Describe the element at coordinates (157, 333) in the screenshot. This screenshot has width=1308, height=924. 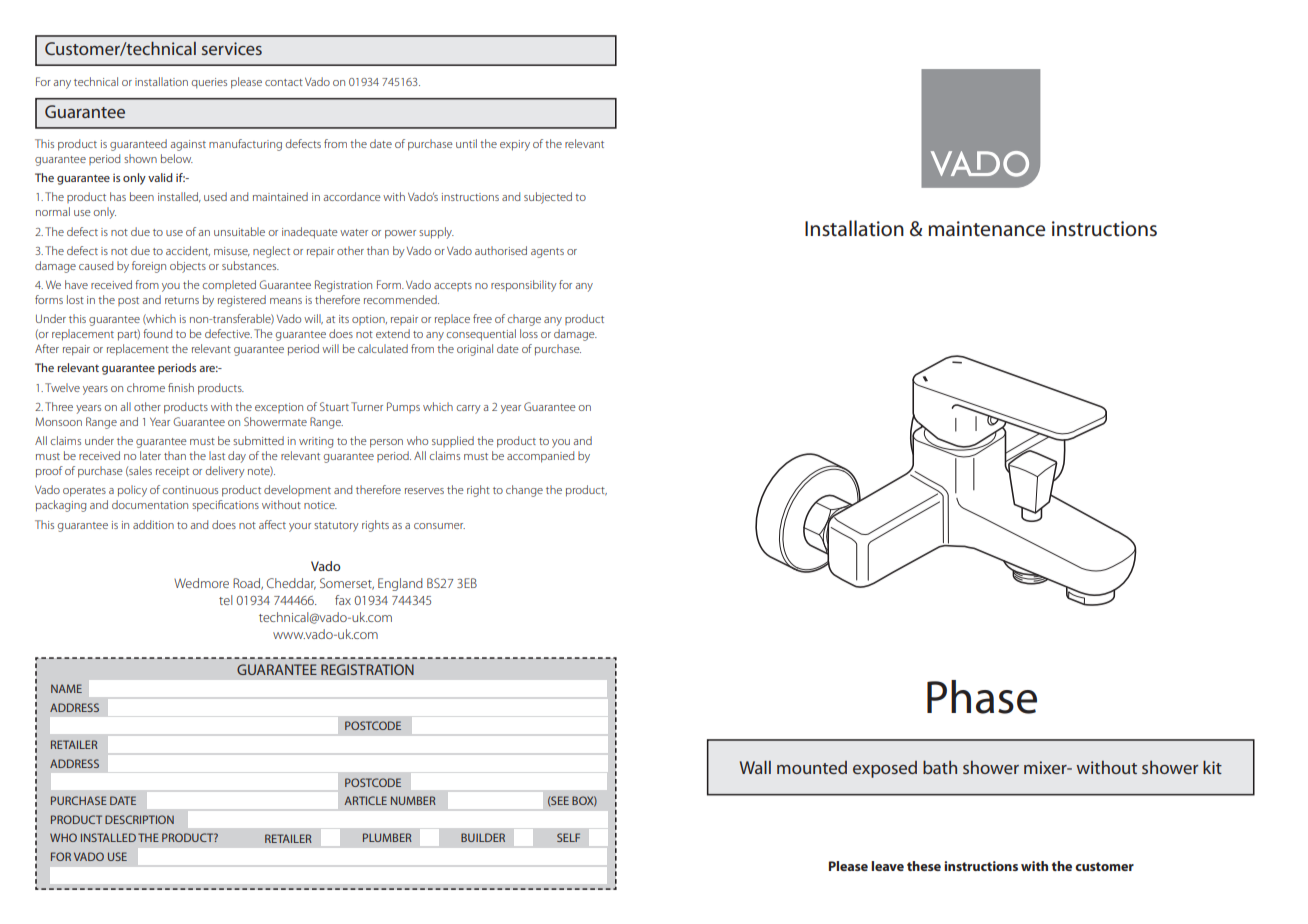
I see `found` at that location.
